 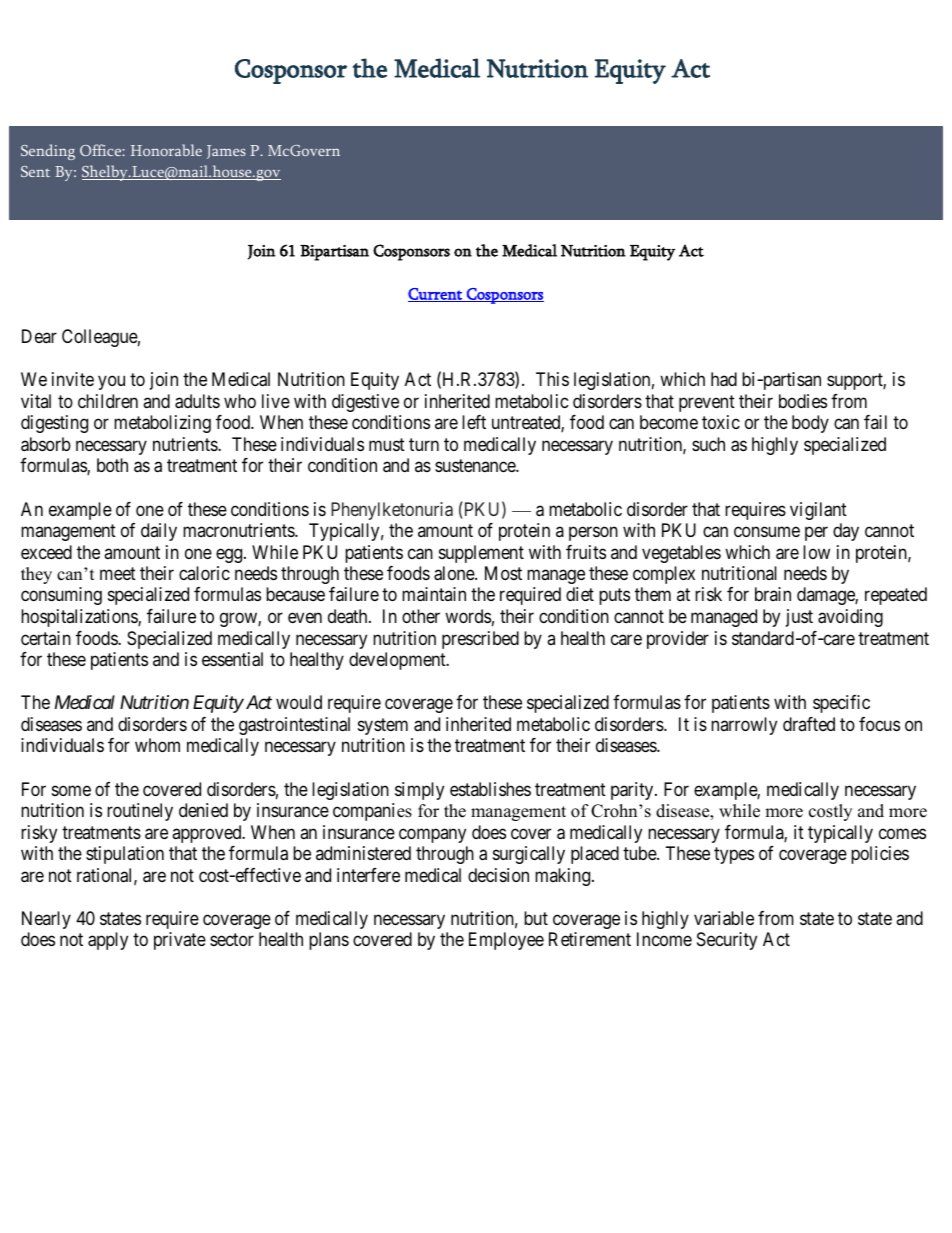 I want to click on daily, so click(x=159, y=532).
